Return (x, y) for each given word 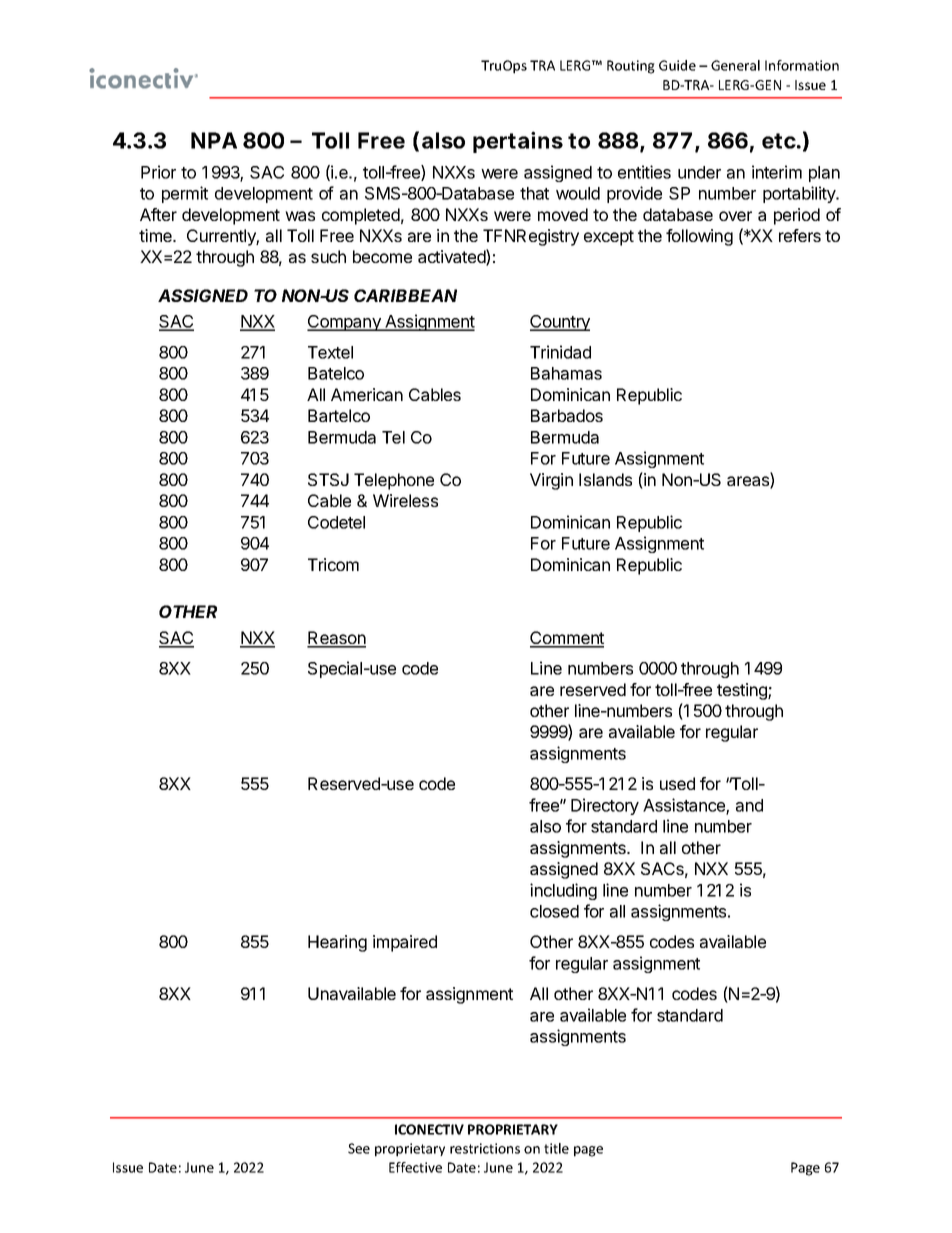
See (359, 1148)
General (735, 65)
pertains (518, 142)
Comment (567, 639)
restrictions (485, 1148)
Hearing (337, 943)
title (556, 1148)
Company (345, 323)
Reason (336, 639)
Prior (158, 172)
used (677, 783)
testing (743, 691)
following (699, 237)
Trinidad (560, 352)
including (563, 891)
